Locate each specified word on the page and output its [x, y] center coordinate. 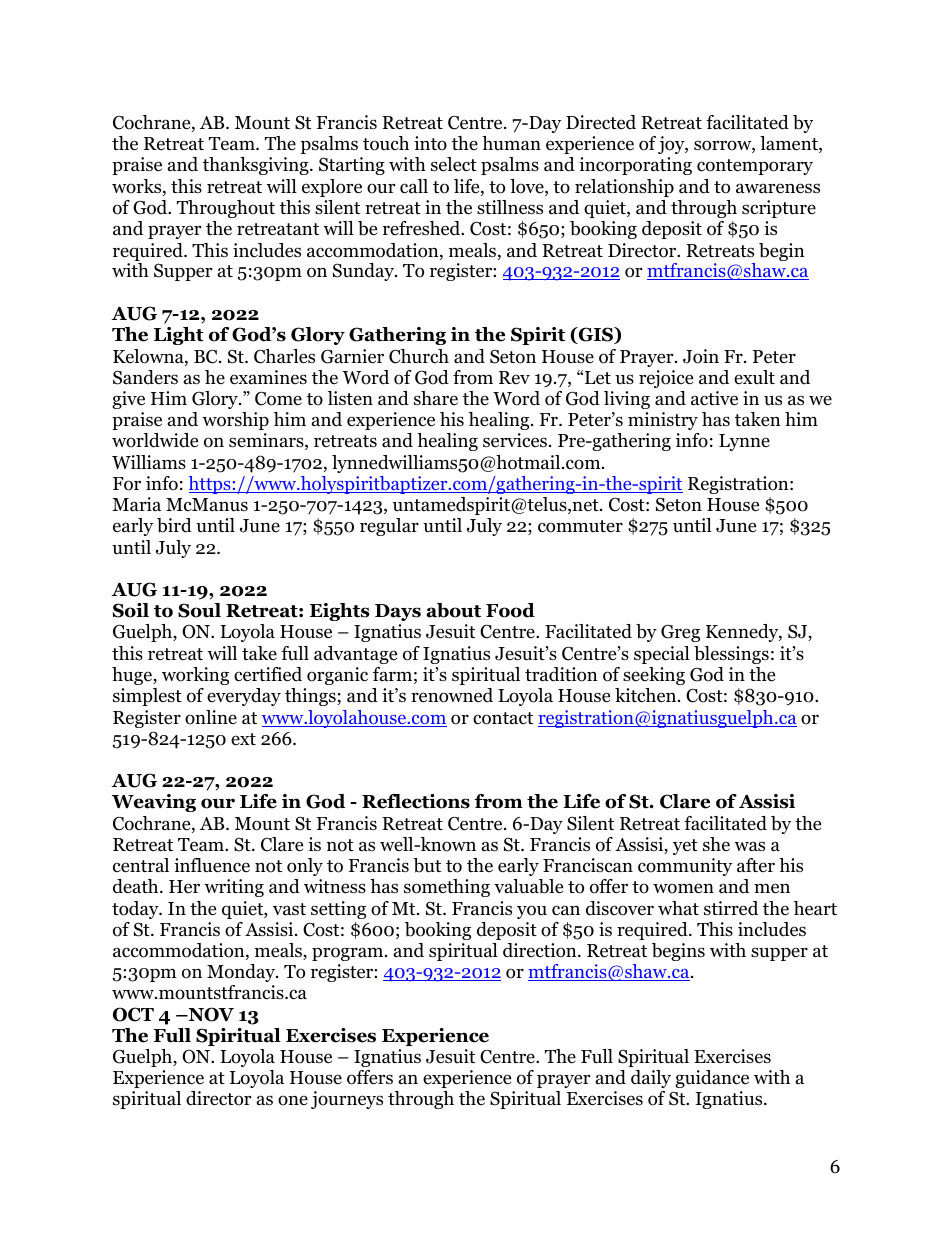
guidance [712, 1079]
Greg [680, 633]
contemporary [755, 167]
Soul [199, 610]
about [453, 610]
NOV [210, 1014]
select [454, 164]
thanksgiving [257, 166]
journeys [347, 1100]
